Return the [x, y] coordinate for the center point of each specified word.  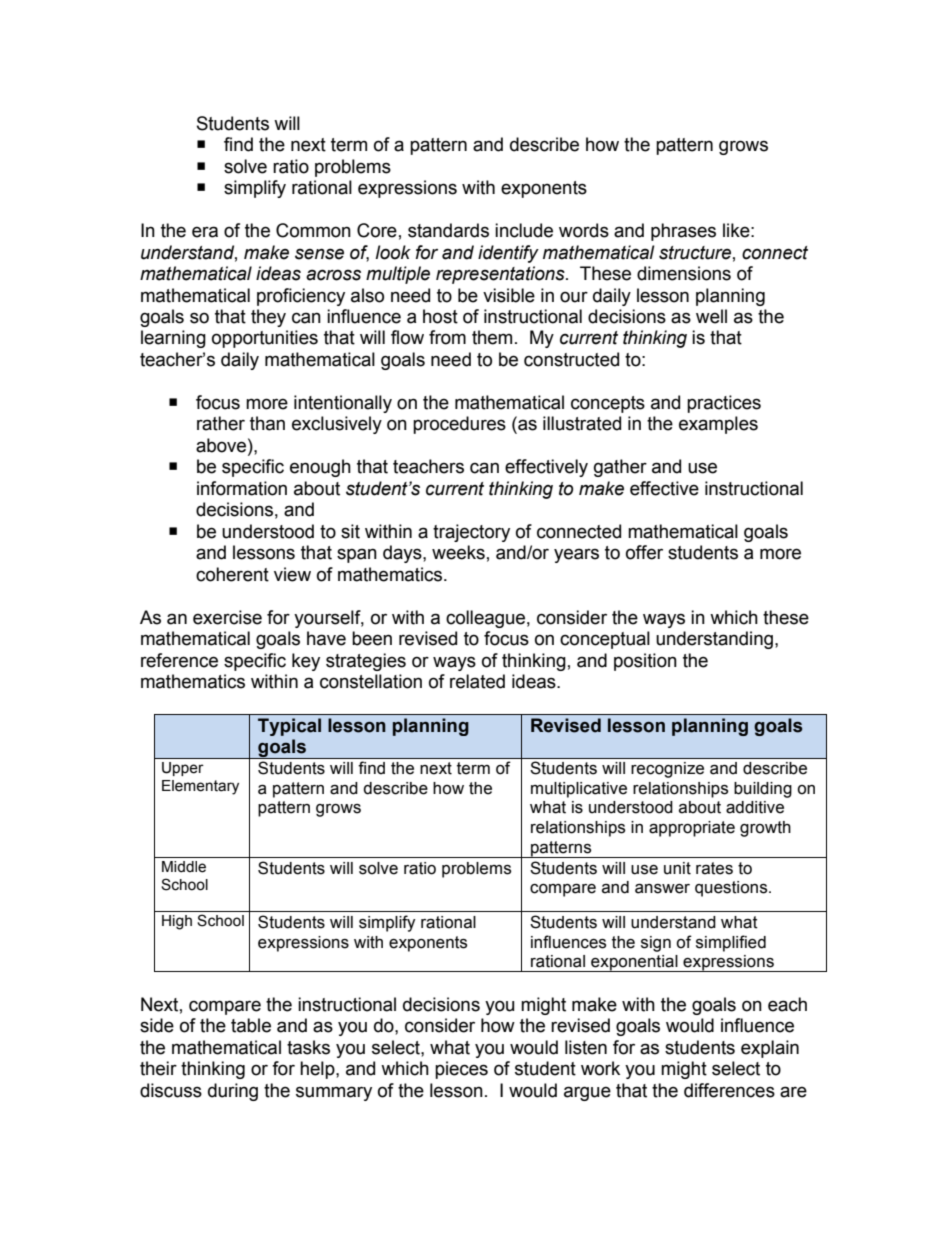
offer [644, 552]
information [242, 488]
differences [729, 1090]
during [233, 1092]
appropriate [692, 829]
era [205, 232]
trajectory [471, 533]
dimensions [684, 273]
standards [448, 230]
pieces [461, 1070]
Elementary [200, 787]
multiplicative [579, 790]
